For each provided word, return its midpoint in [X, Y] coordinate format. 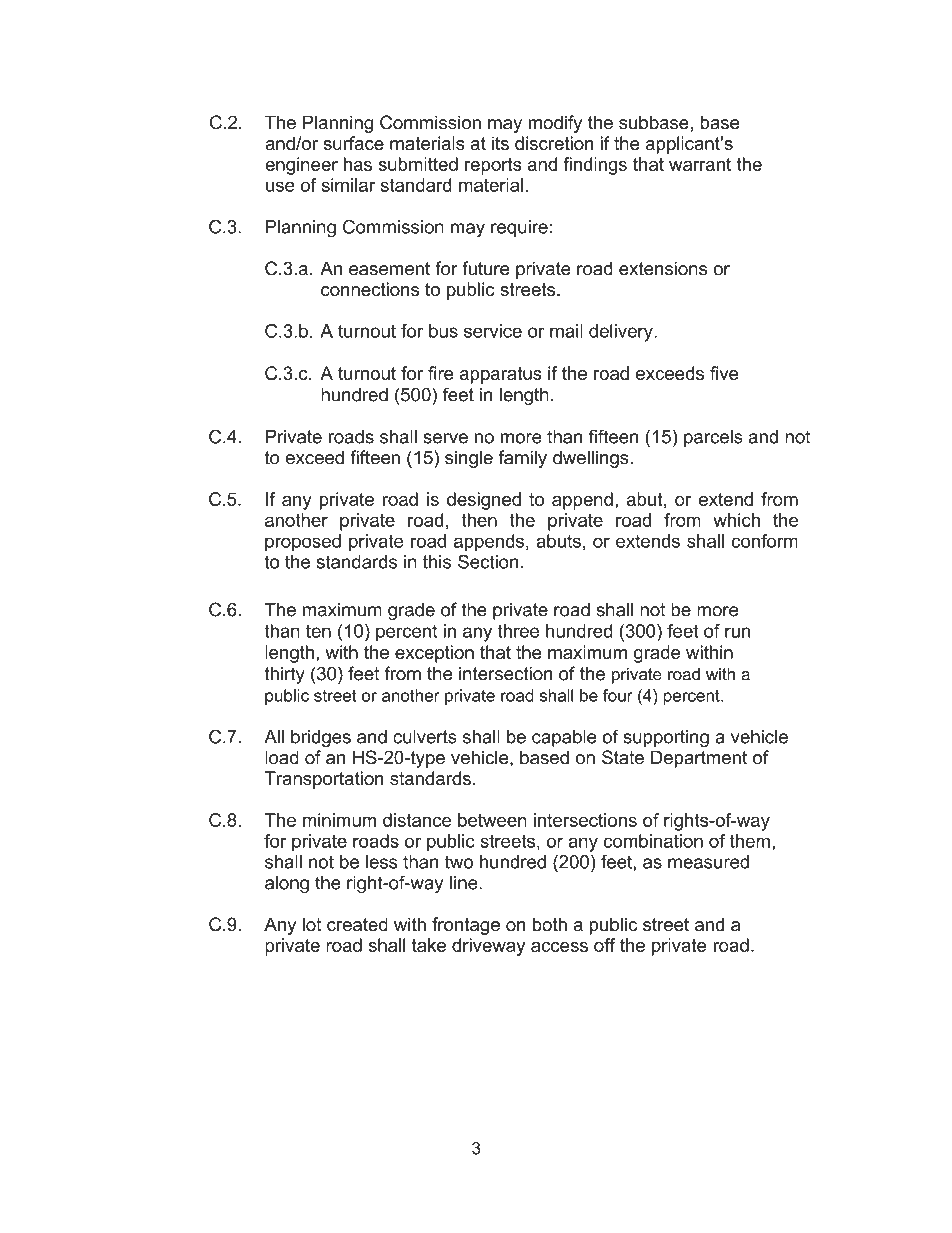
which [736, 520]
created [357, 924]
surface [353, 143]
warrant [700, 164]
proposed [303, 543]
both [550, 924]
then [479, 520]
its [500, 143]
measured [708, 862]
